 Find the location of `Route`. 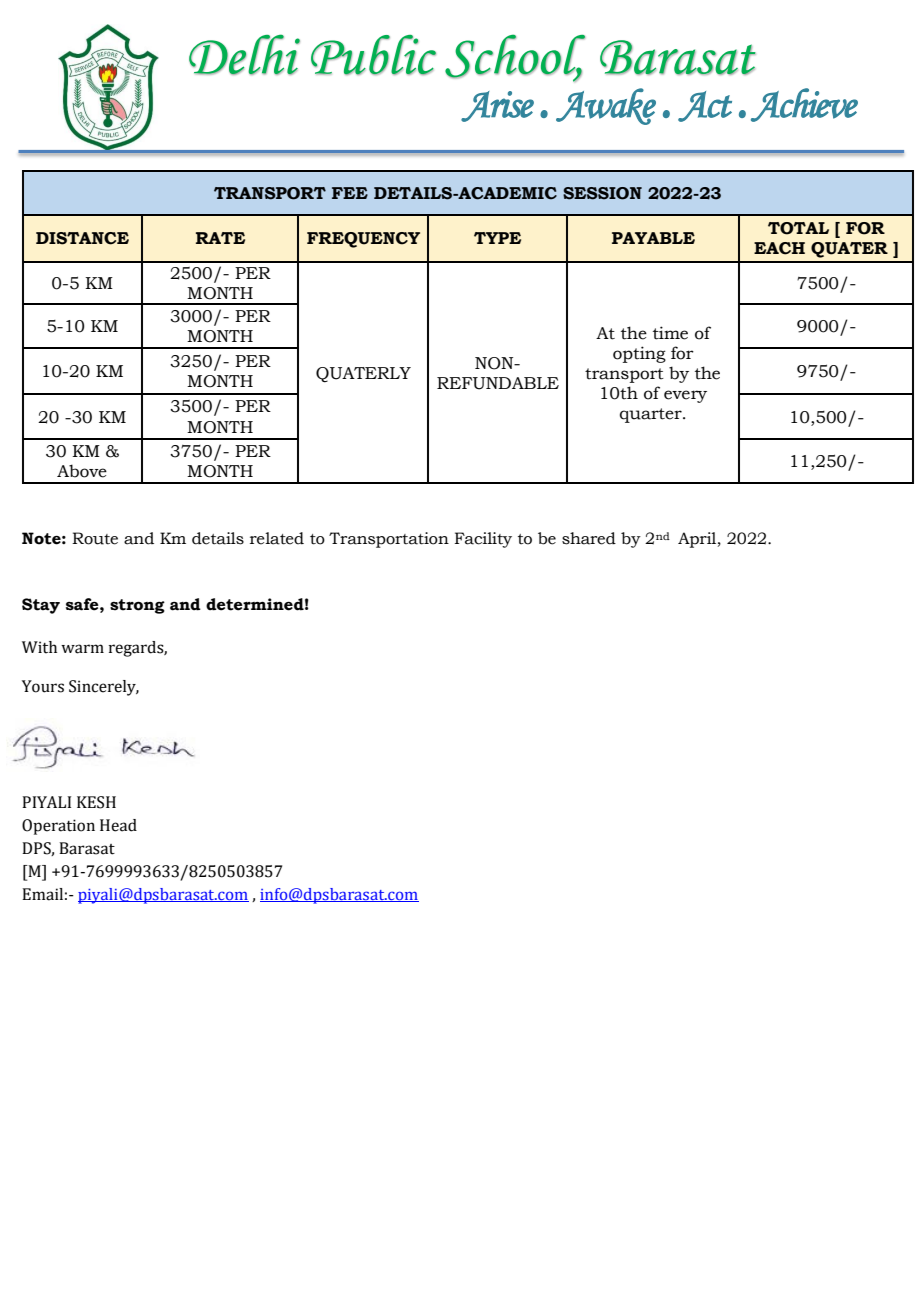

Route is located at coordinates (95, 538).
